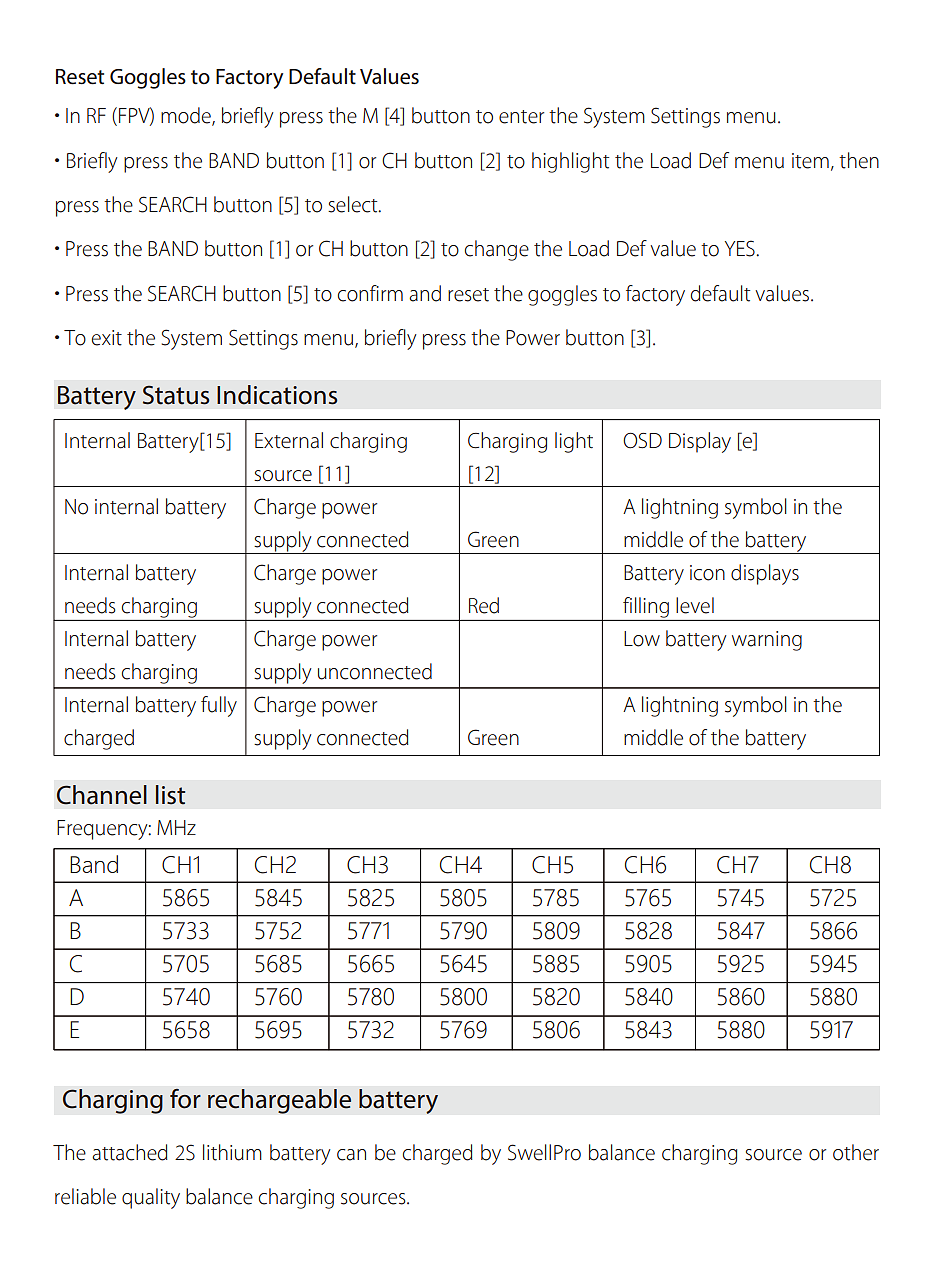 The image size is (932, 1288). Describe the element at coordinates (767, 641) in the screenshot. I see `warning` at that location.
